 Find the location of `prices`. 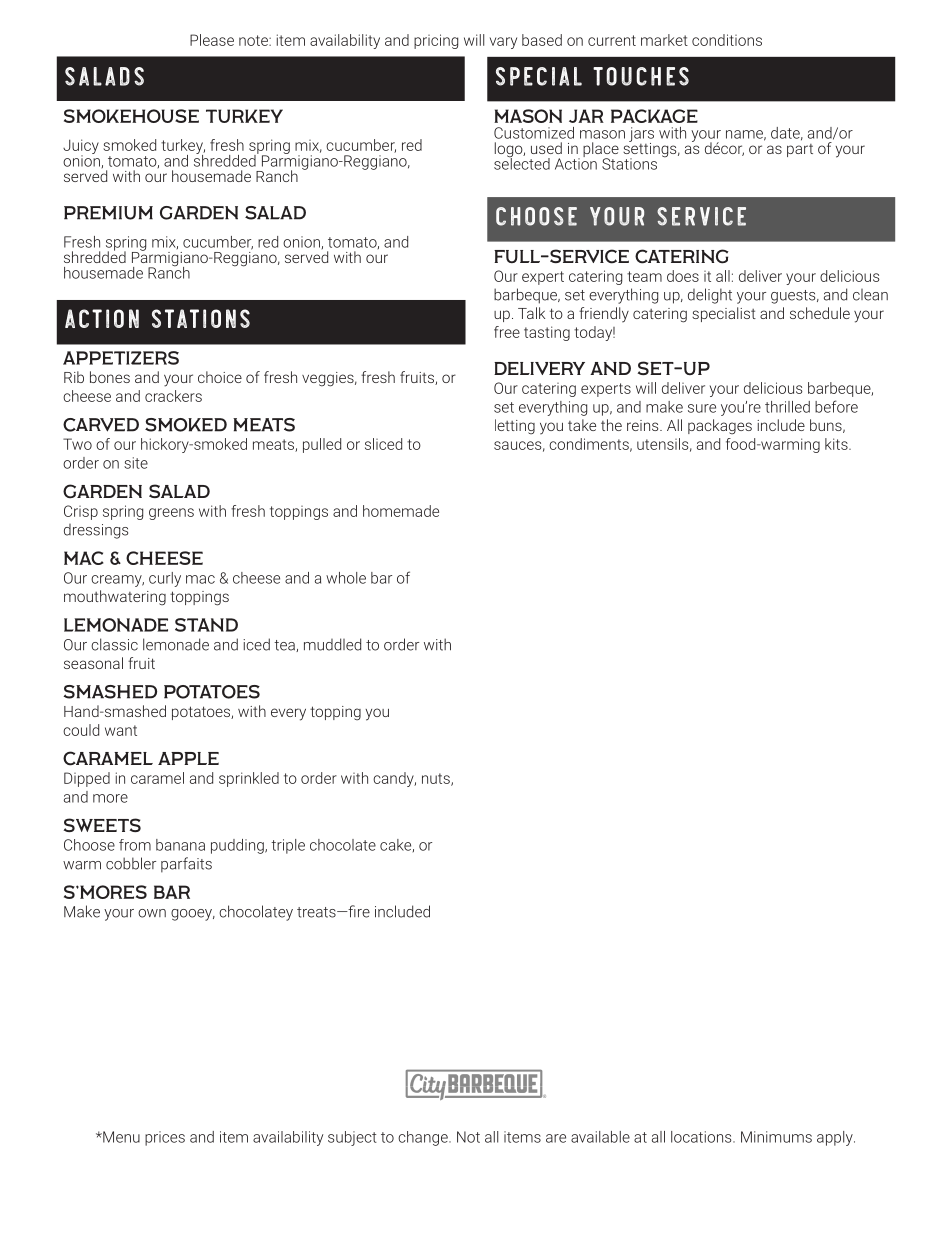

prices is located at coordinates (165, 1138).
